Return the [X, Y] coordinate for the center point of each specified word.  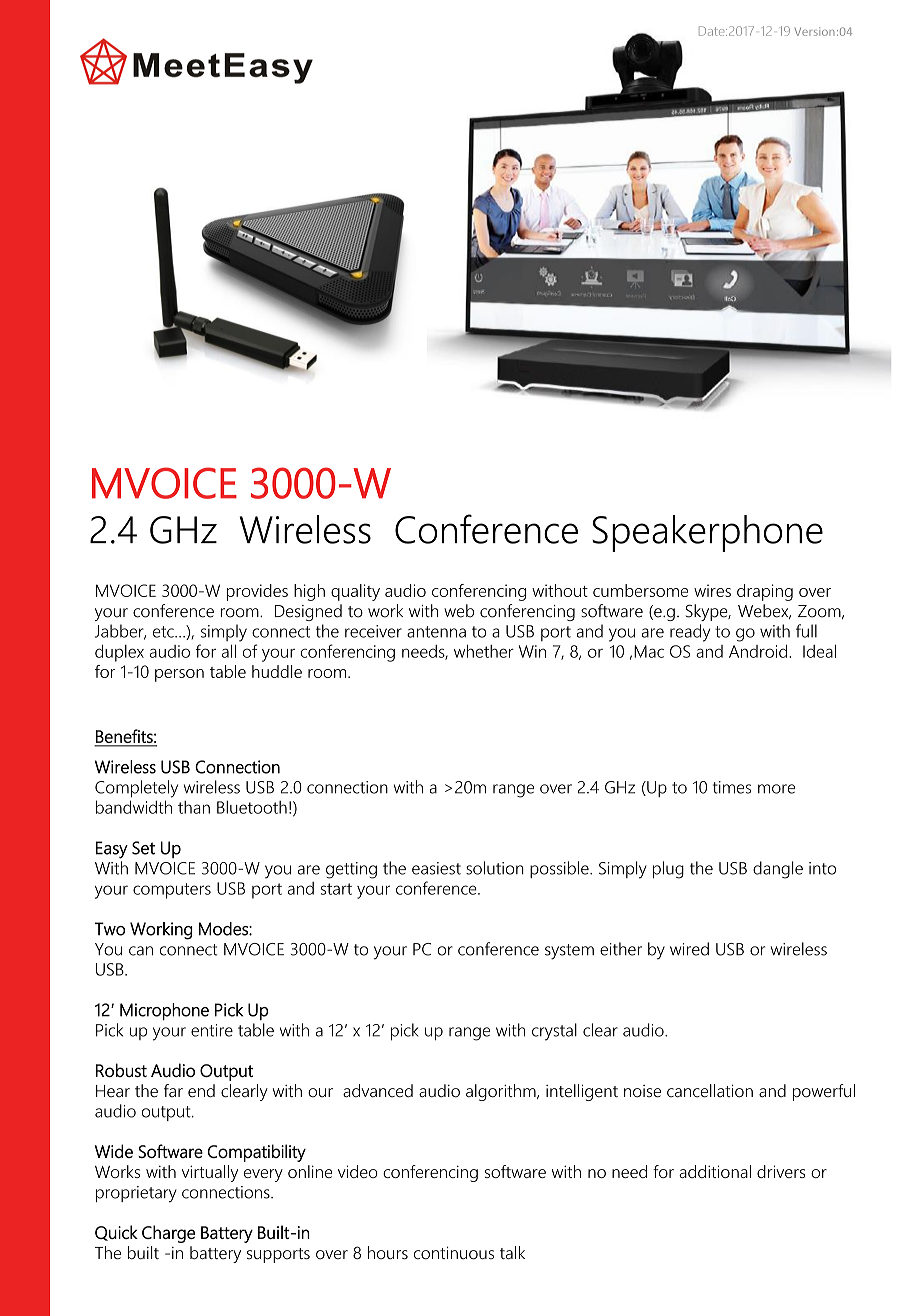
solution [495, 868]
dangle [778, 870]
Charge [168, 1234]
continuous [454, 1253]
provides [257, 592]
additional [715, 1171]
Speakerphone [707, 533]
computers [172, 891]
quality [355, 592]
